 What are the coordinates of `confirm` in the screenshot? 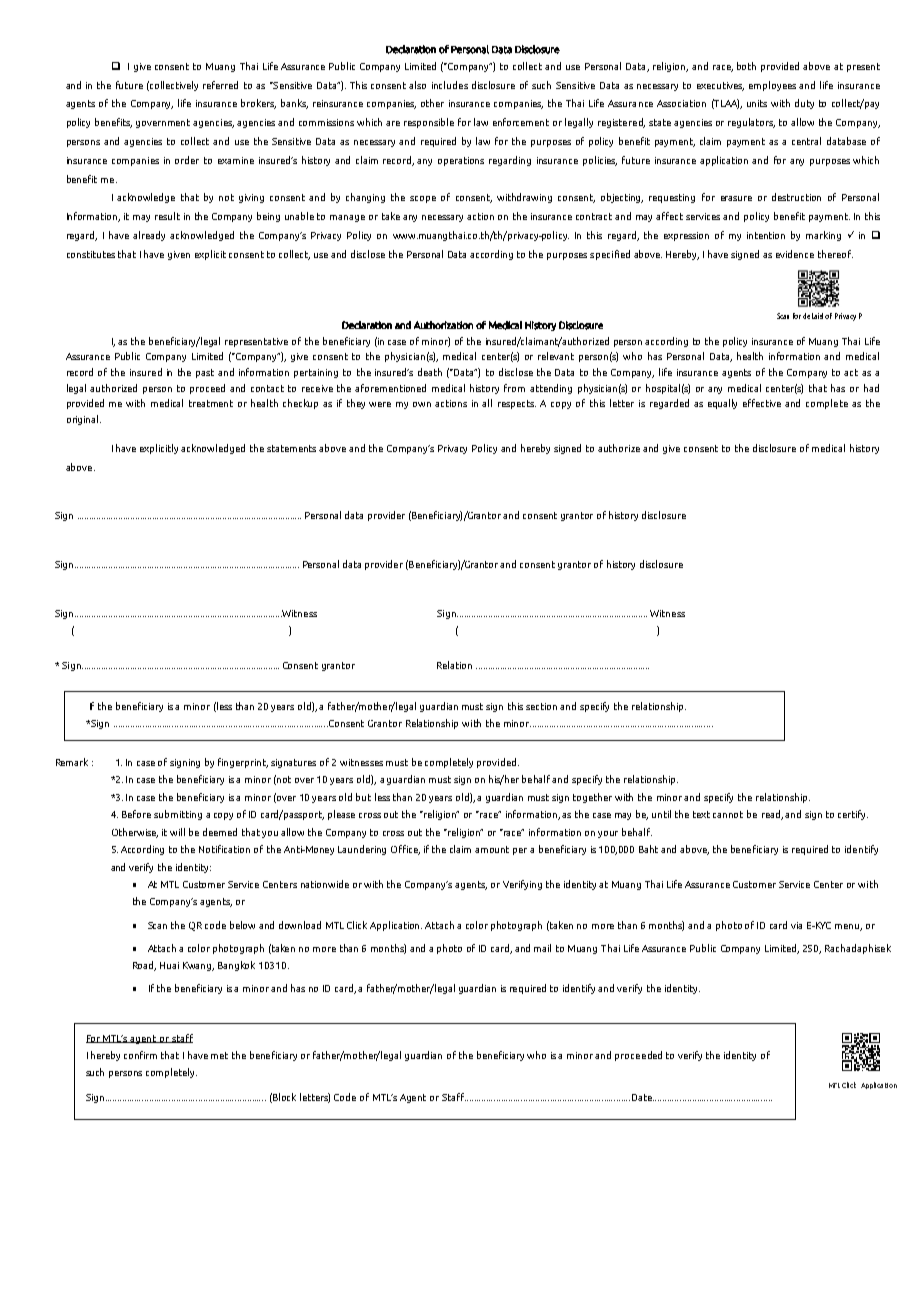 It's located at (140, 1055).
